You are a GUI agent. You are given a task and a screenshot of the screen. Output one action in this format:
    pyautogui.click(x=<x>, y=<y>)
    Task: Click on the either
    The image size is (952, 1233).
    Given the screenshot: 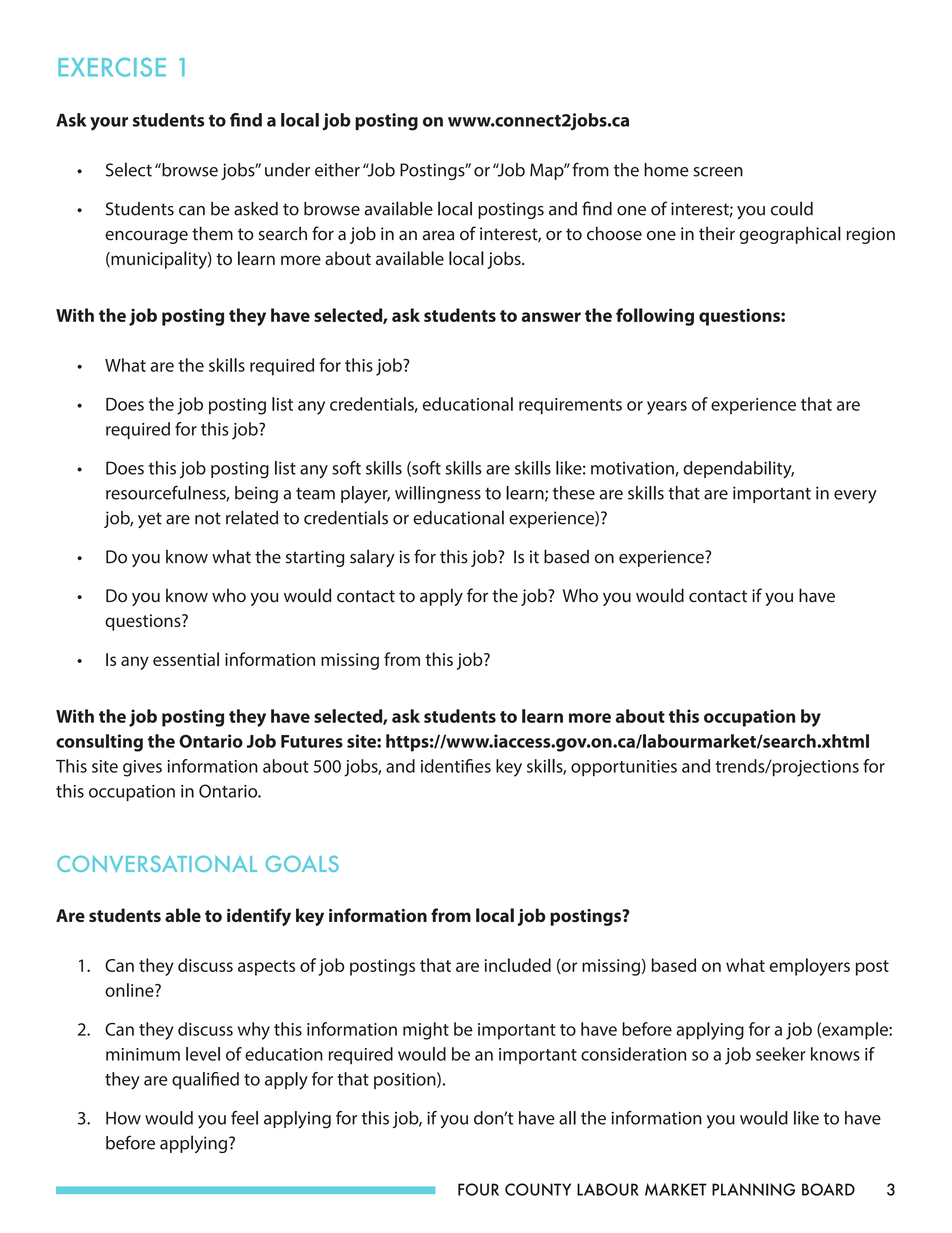 What is the action you would take?
    pyautogui.click(x=337, y=170)
